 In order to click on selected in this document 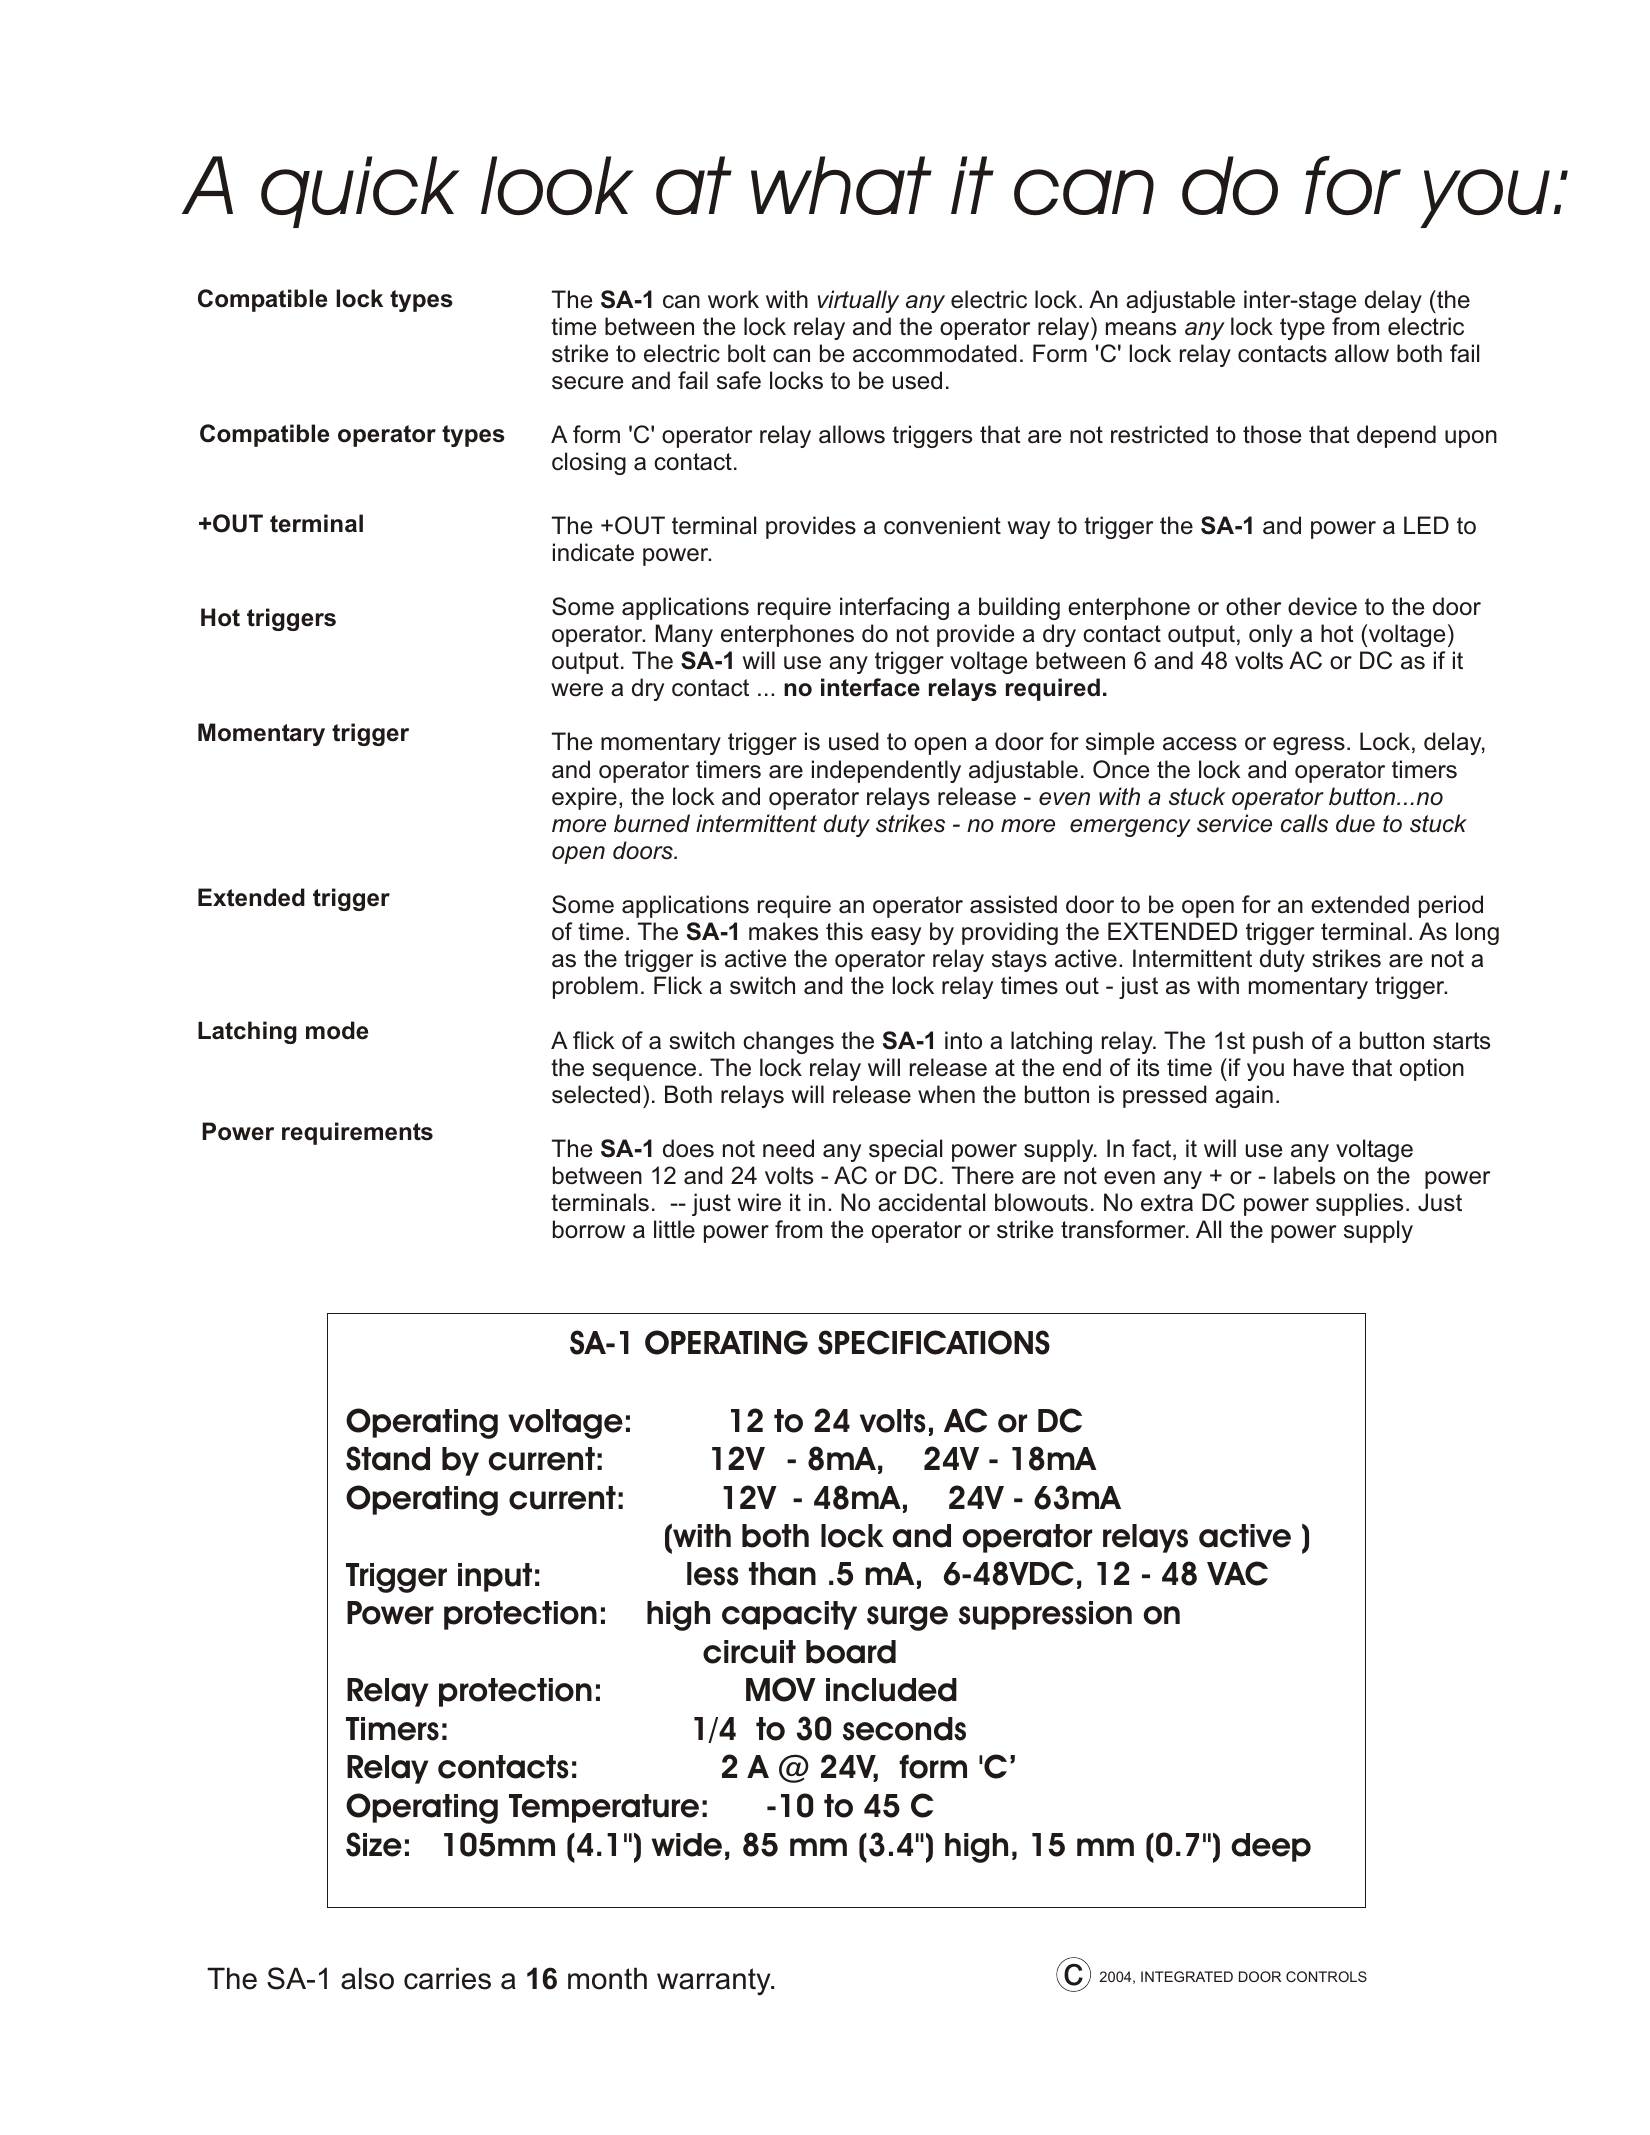, I will do `click(596, 1094)`.
